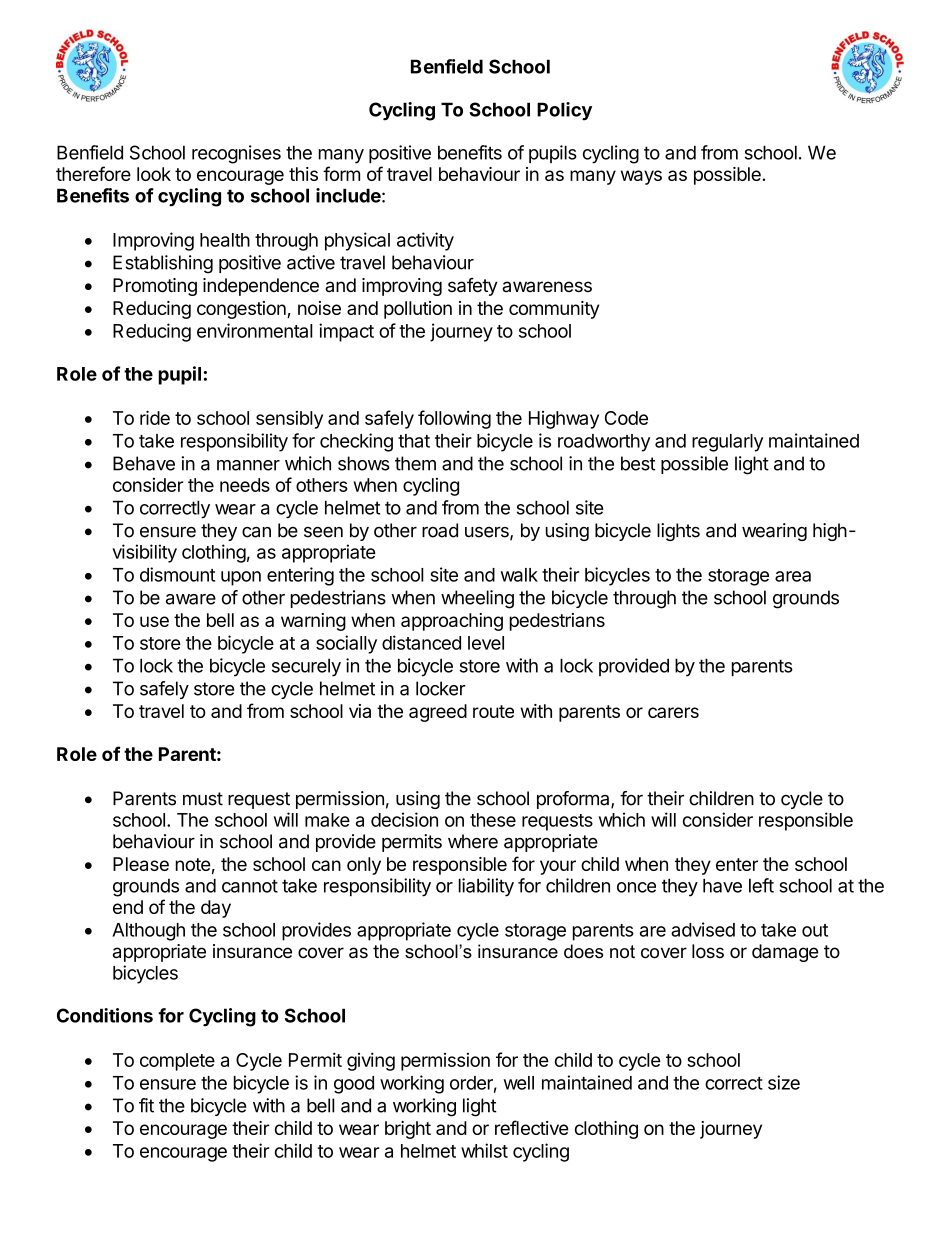 This page has height=1233, width=952. Describe the element at coordinates (641, 177) in the page. I see `ways` at that location.
